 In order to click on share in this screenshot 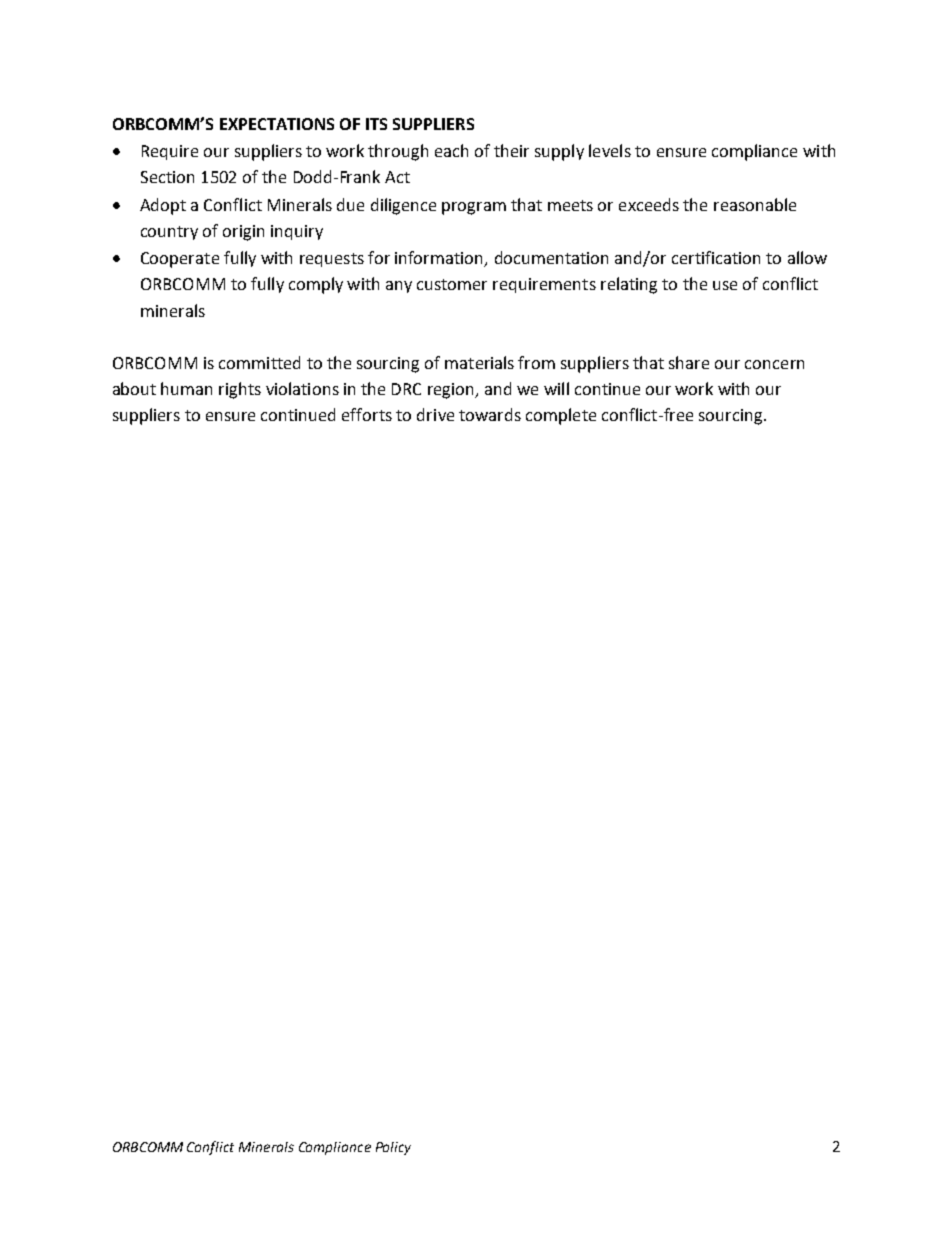, I will do `click(689, 362)`.
